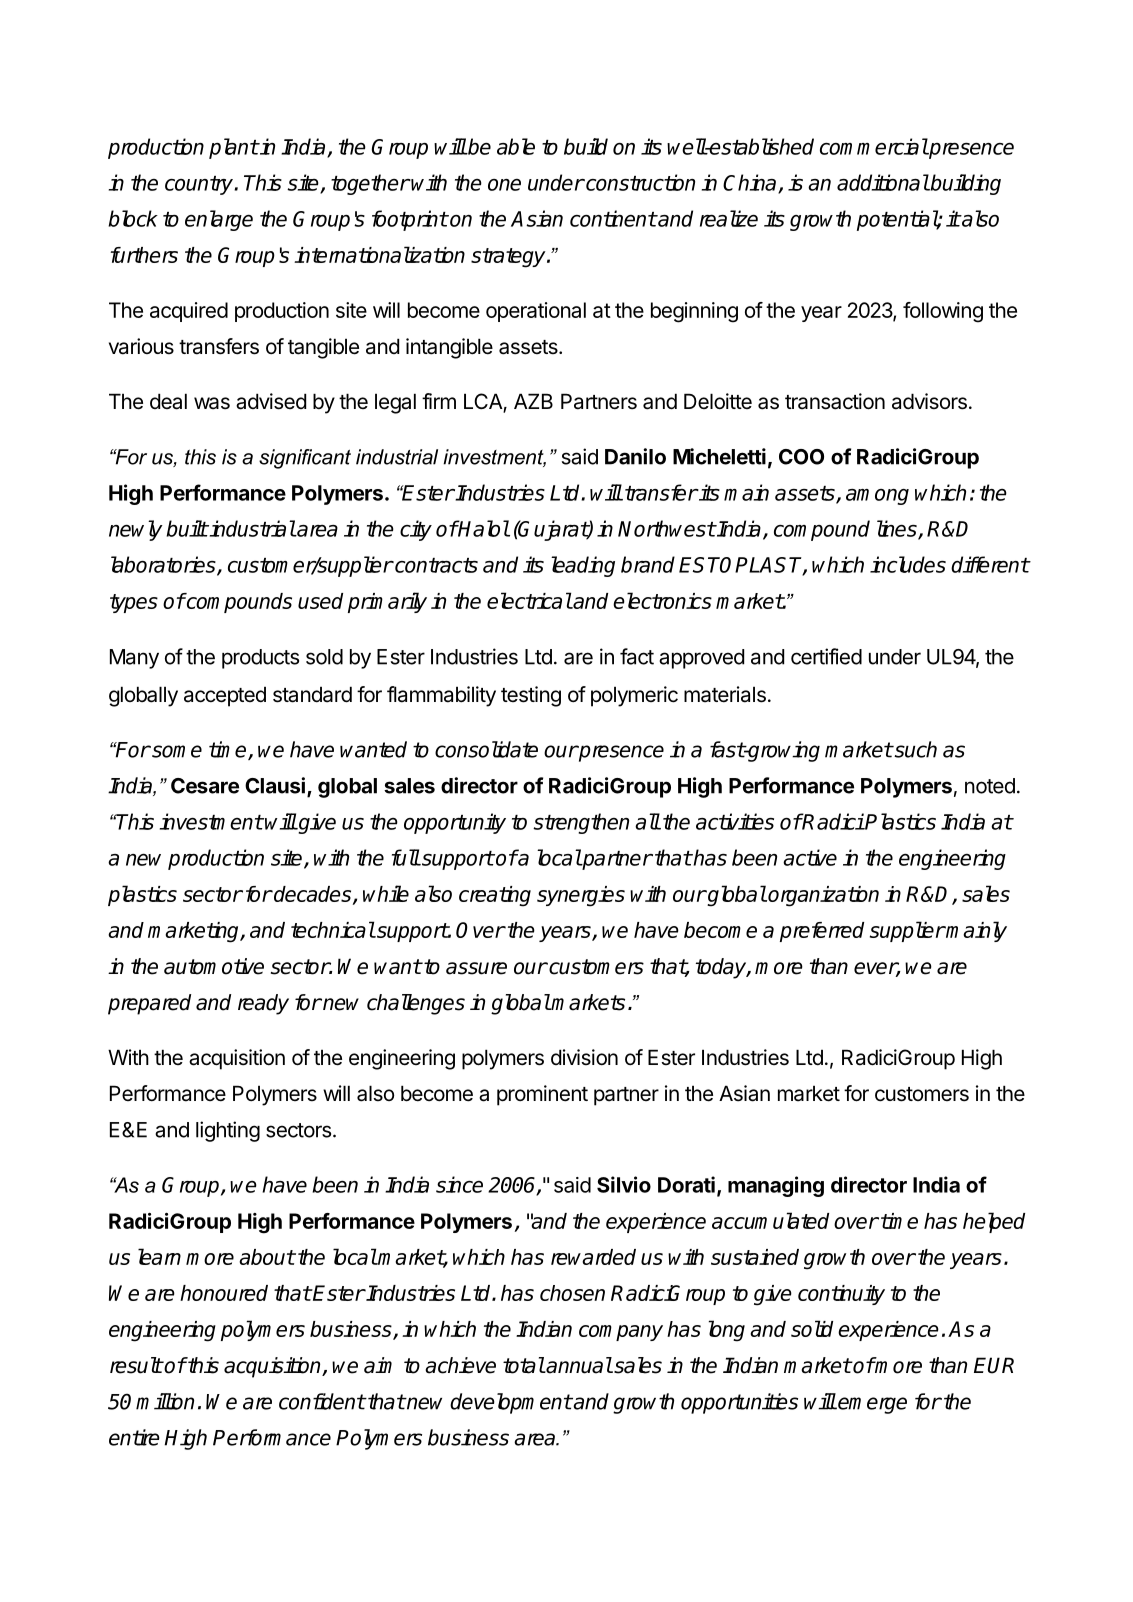 This document has height=1602, width=1133. What do you see at coordinates (581, 823) in the document?
I see `strengthen` at bounding box center [581, 823].
